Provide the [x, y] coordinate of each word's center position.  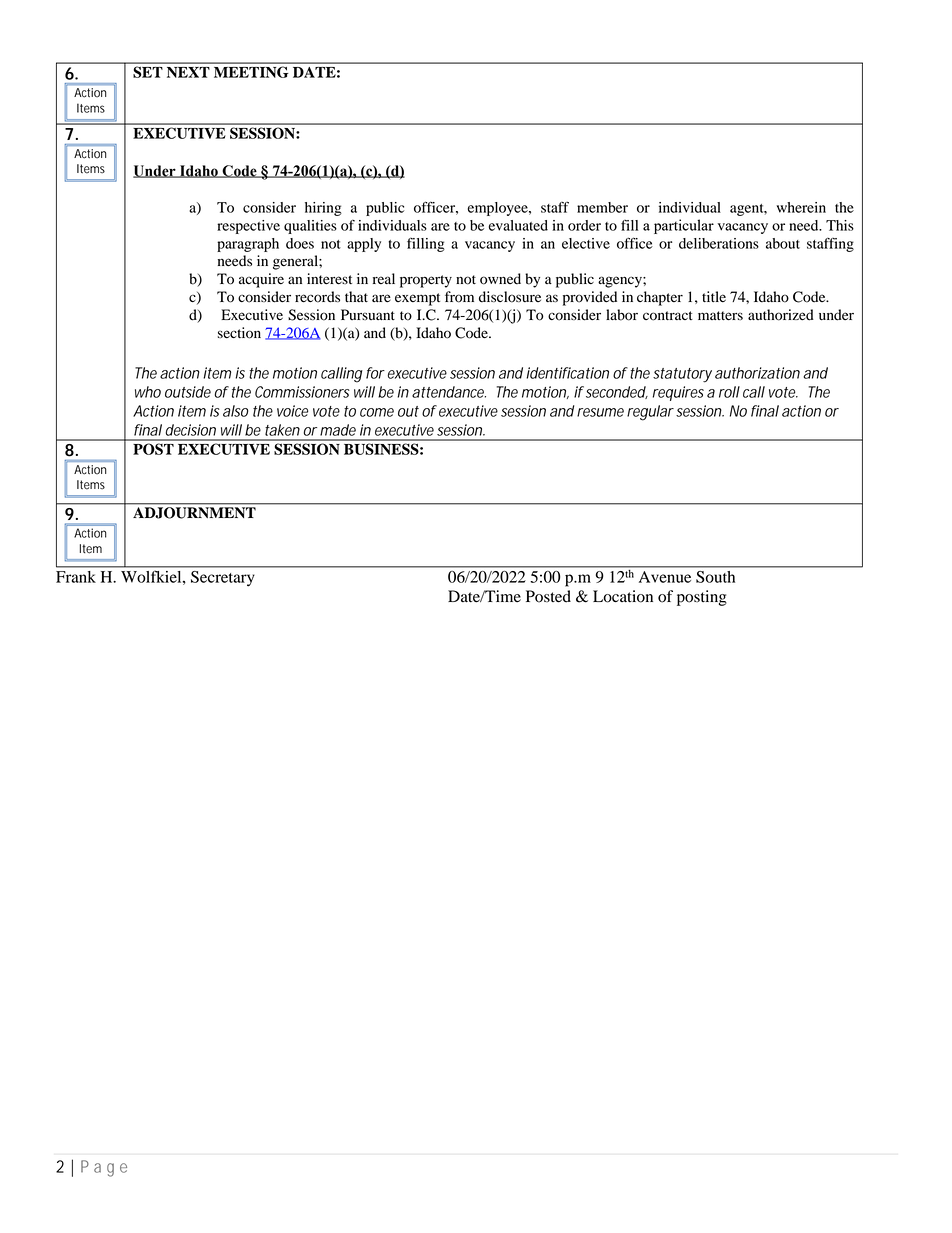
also [235, 411]
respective [248, 227]
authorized [781, 315]
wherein [801, 207]
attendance [449, 392]
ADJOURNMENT [194, 513]
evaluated [518, 225]
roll [729, 392]
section [239, 333]
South [715, 577]
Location [623, 596]
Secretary [222, 578]
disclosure [510, 297]
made [338, 430]
